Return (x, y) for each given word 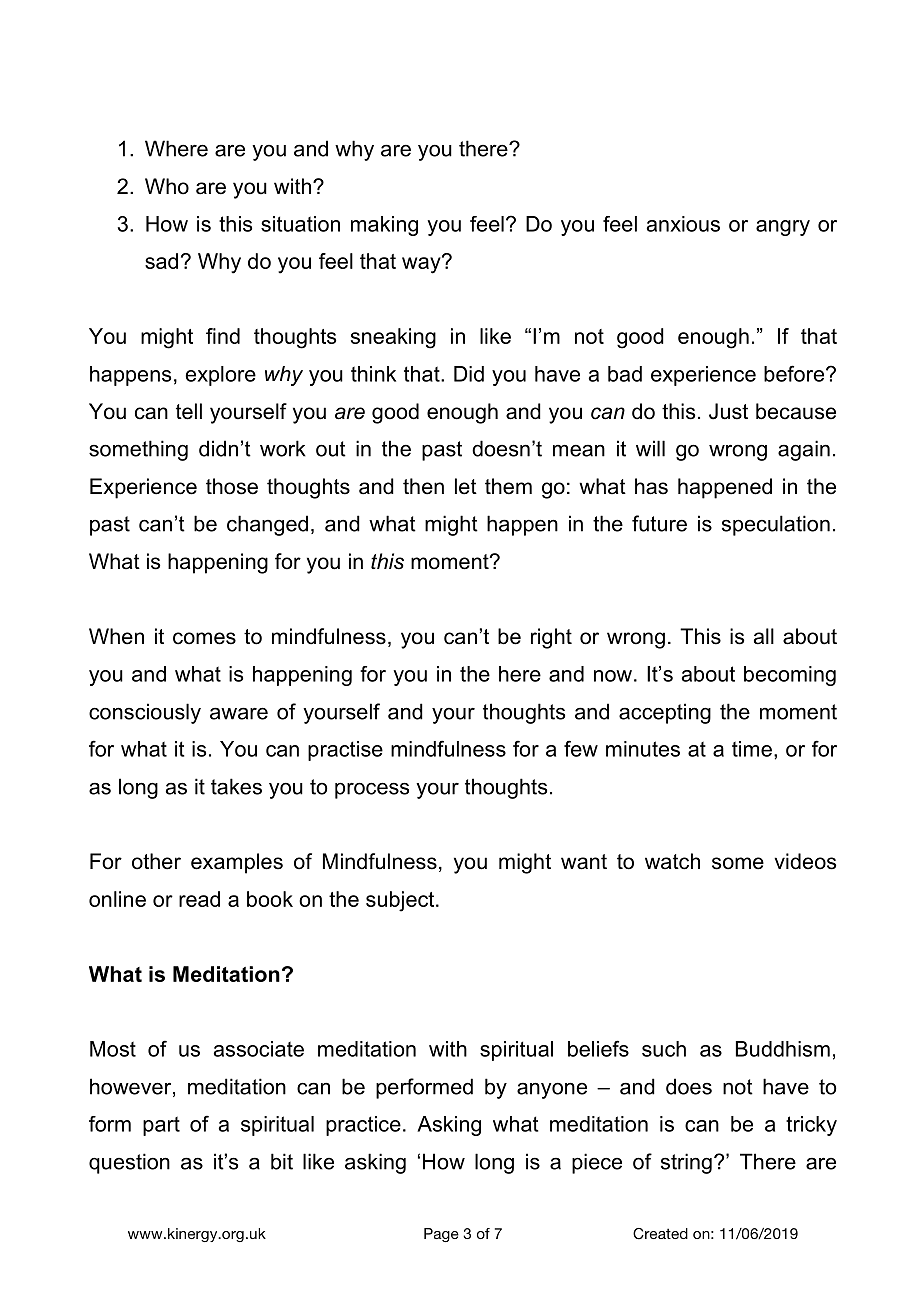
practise (345, 751)
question (129, 1163)
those (232, 486)
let (466, 486)
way (422, 264)
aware (239, 713)
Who (167, 186)
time (752, 749)
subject (401, 901)
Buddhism (783, 1049)
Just (728, 411)
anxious (683, 224)
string (686, 1163)
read (199, 899)
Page (441, 1235)
